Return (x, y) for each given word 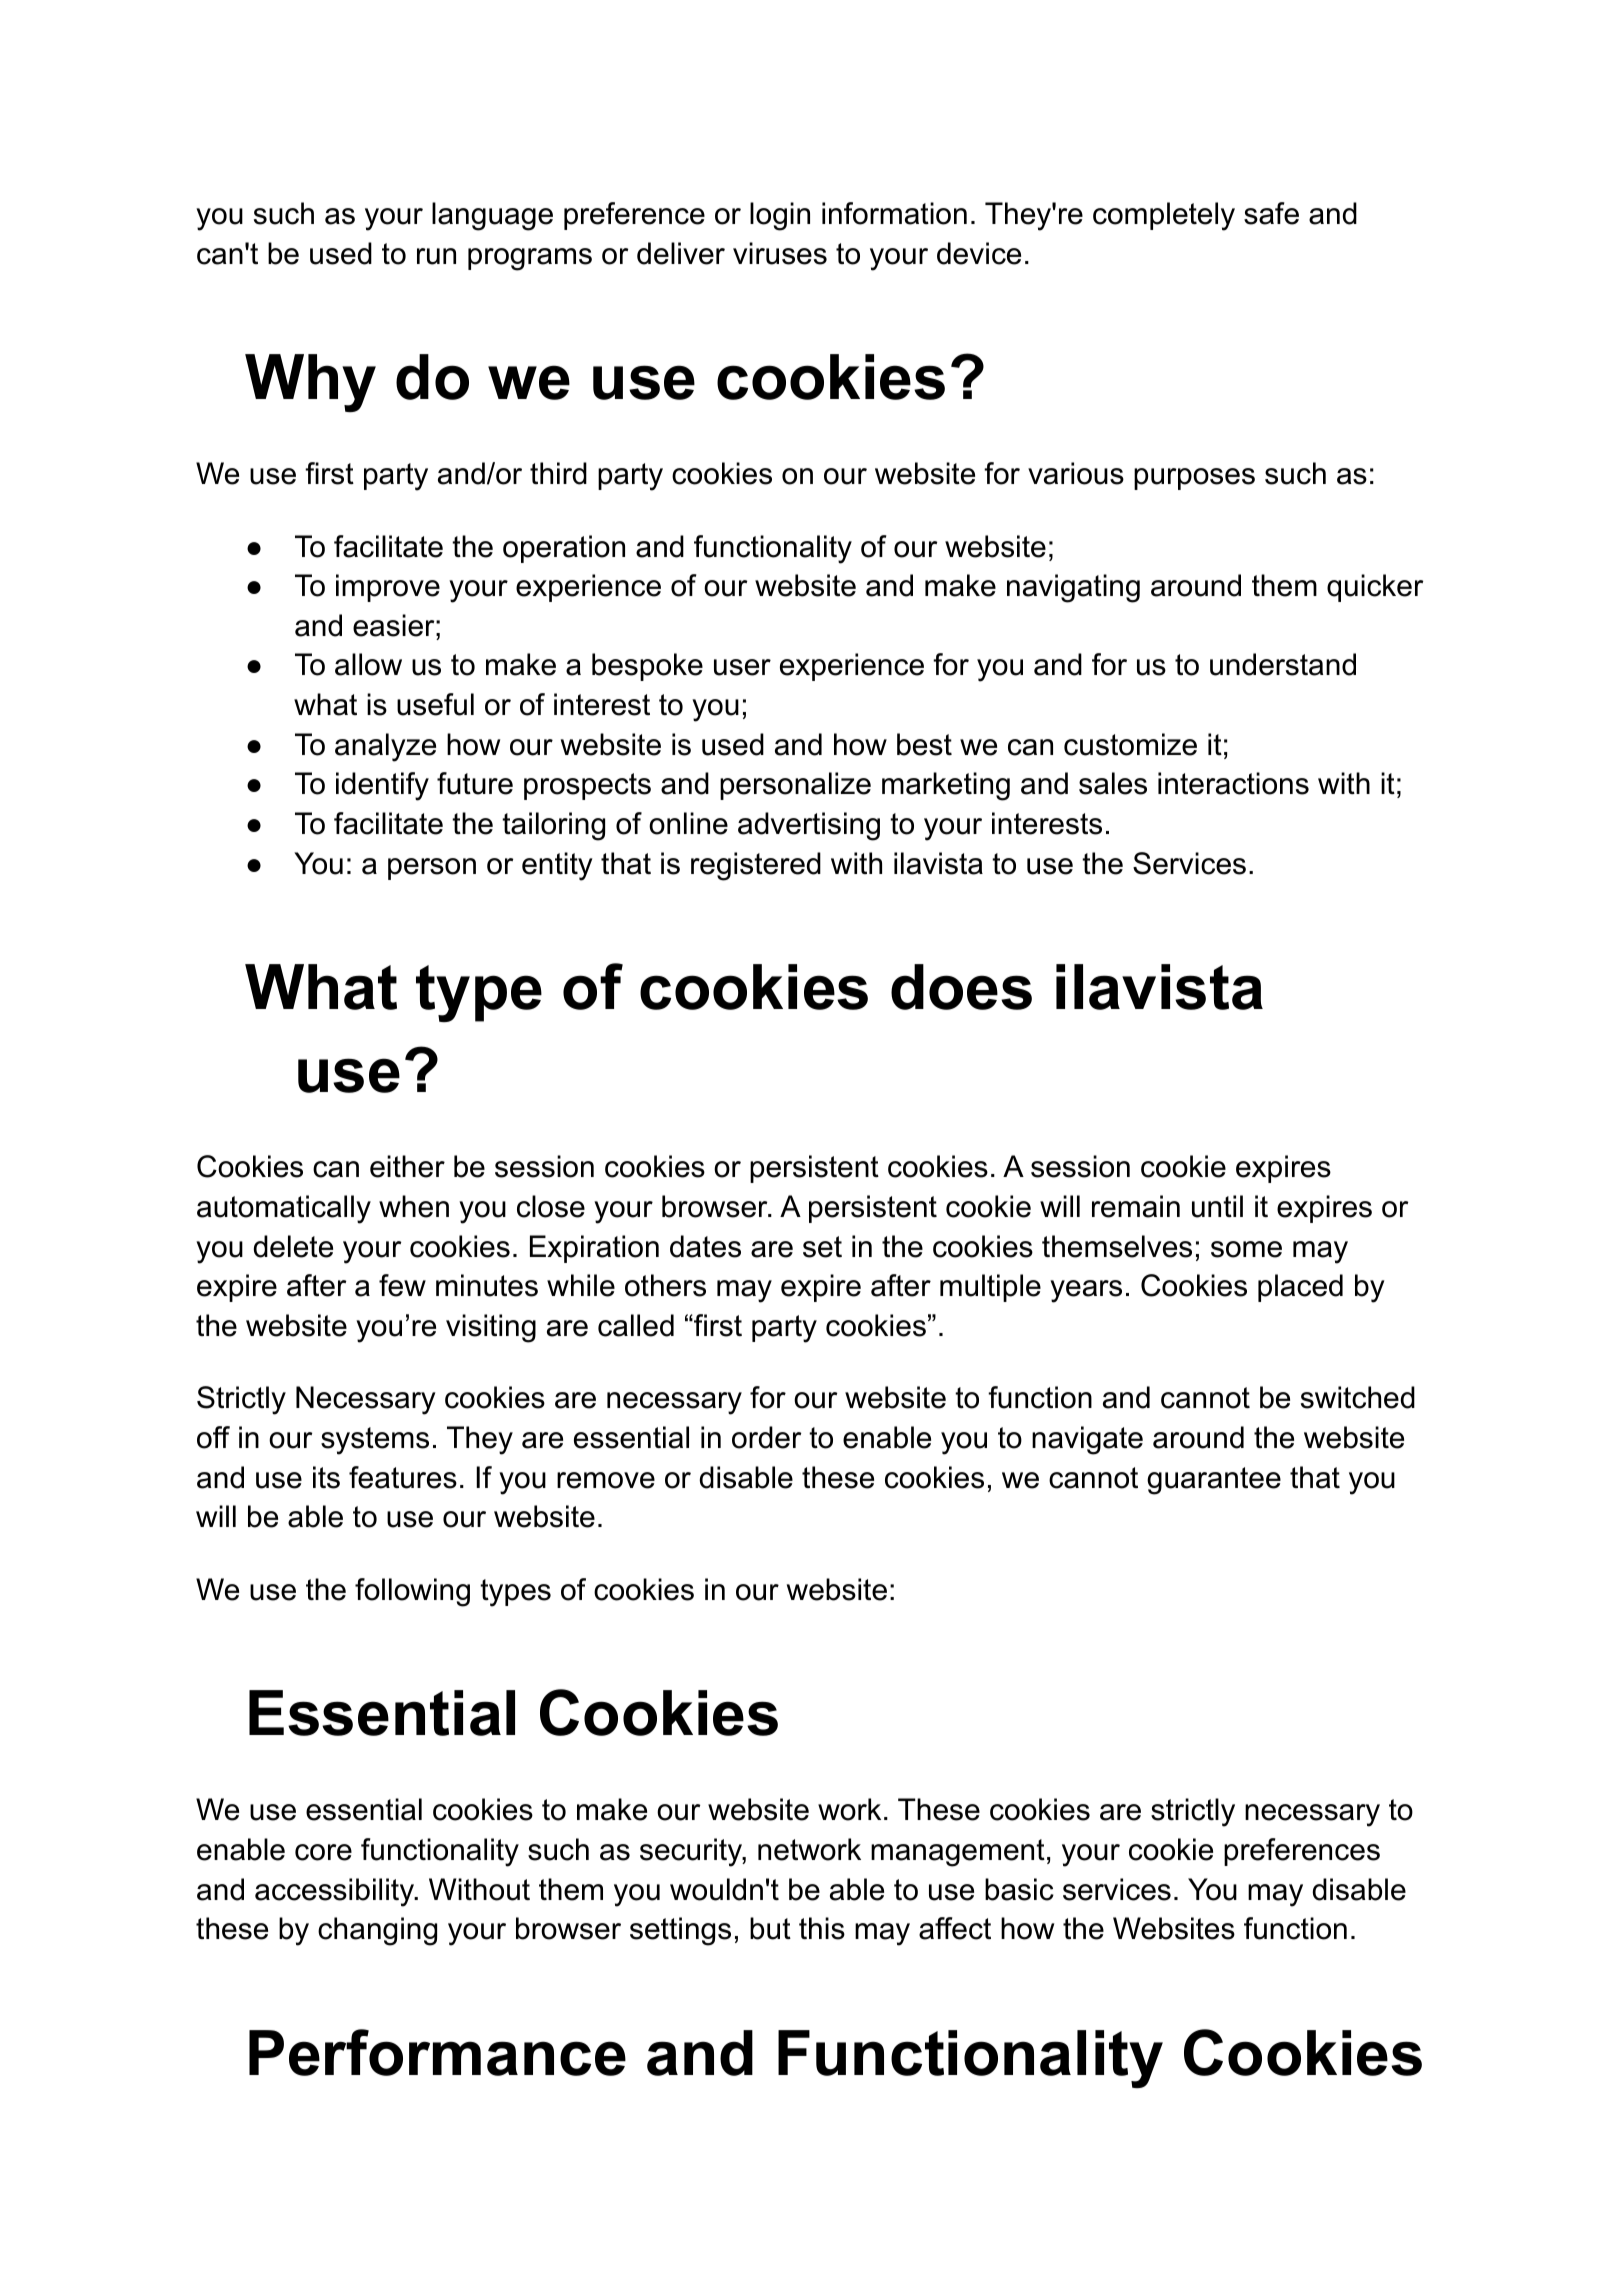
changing (377, 1931)
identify (382, 786)
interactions (1233, 783)
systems (375, 1441)
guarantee (1214, 1481)
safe (1271, 213)
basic (1019, 1889)
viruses (780, 253)
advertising (809, 826)
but (770, 1928)
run (436, 256)
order (766, 1437)
